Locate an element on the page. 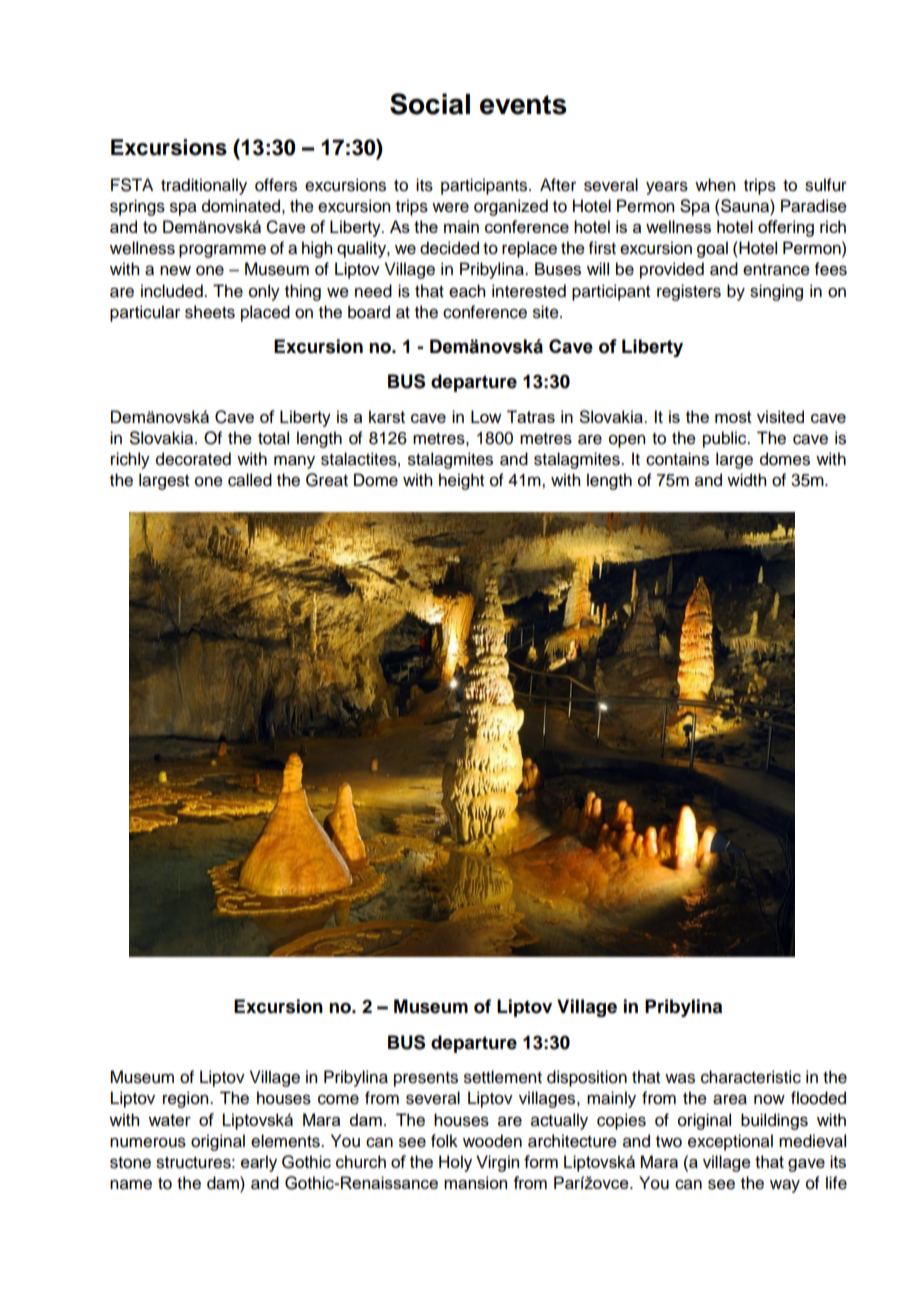  characteristic is located at coordinates (751, 1077).
